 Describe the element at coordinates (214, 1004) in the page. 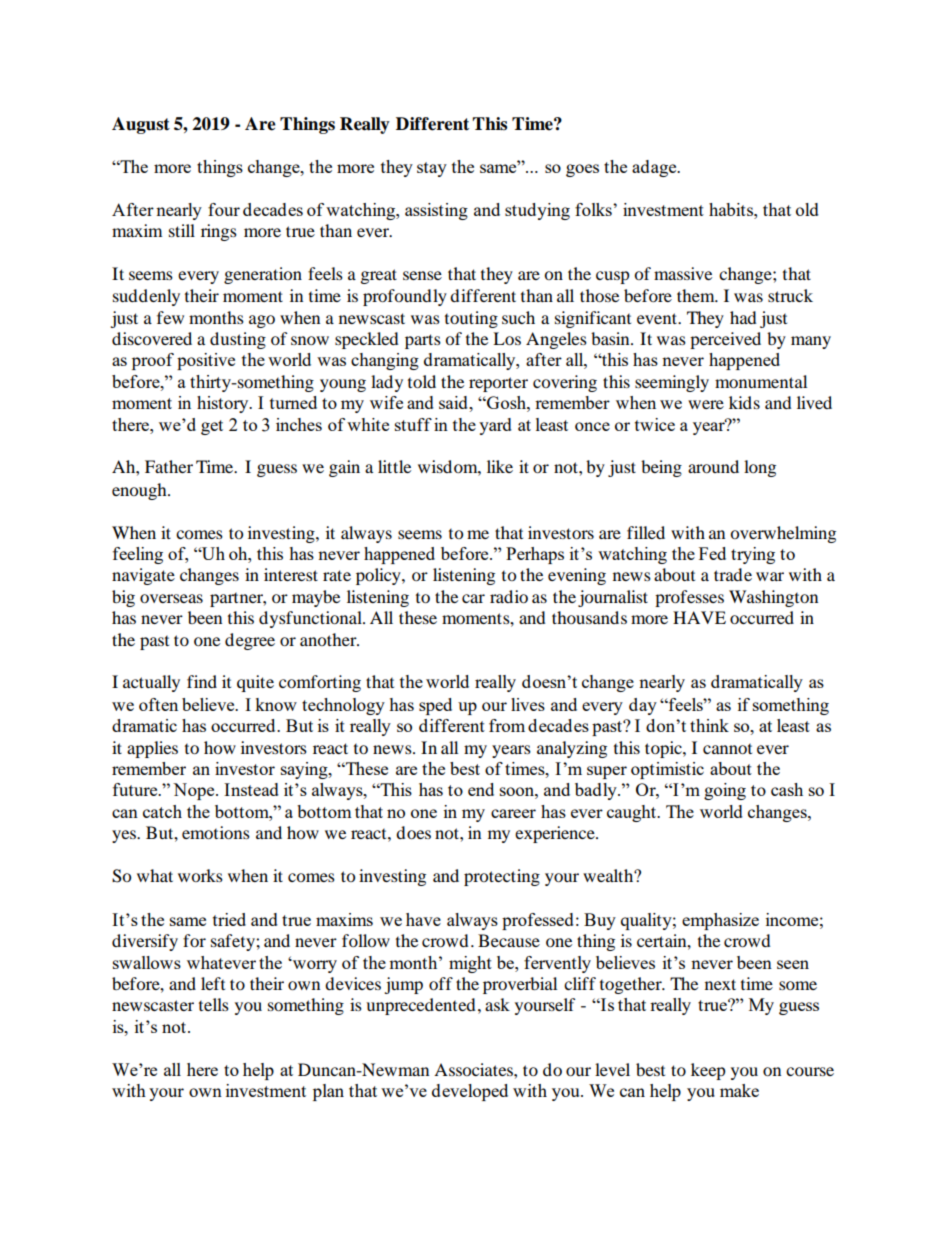

I see `tells` at that location.
